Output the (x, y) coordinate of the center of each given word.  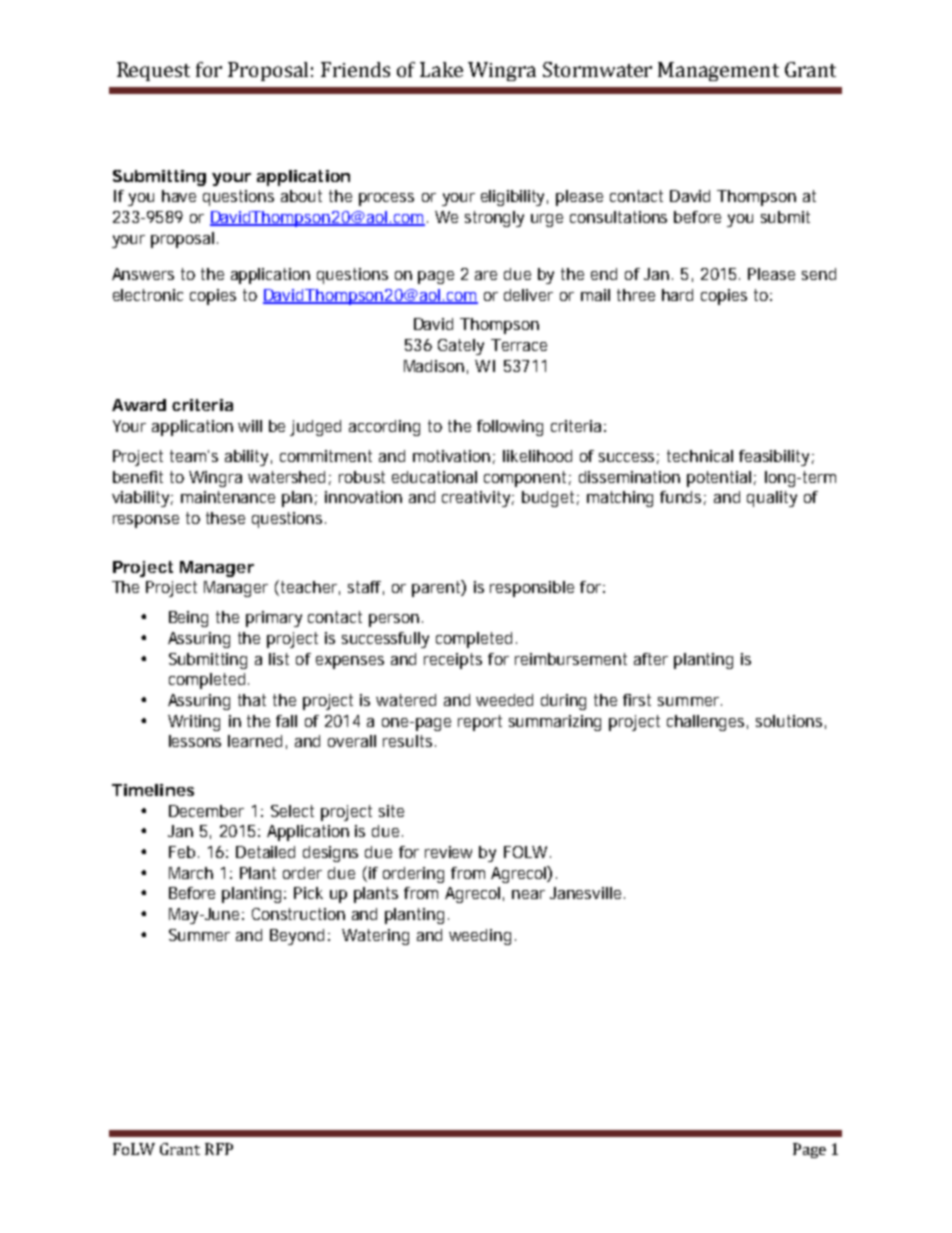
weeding (480, 937)
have (179, 196)
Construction (298, 914)
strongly (494, 219)
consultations (618, 217)
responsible (532, 589)
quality (772, 499)
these (225, 518)
